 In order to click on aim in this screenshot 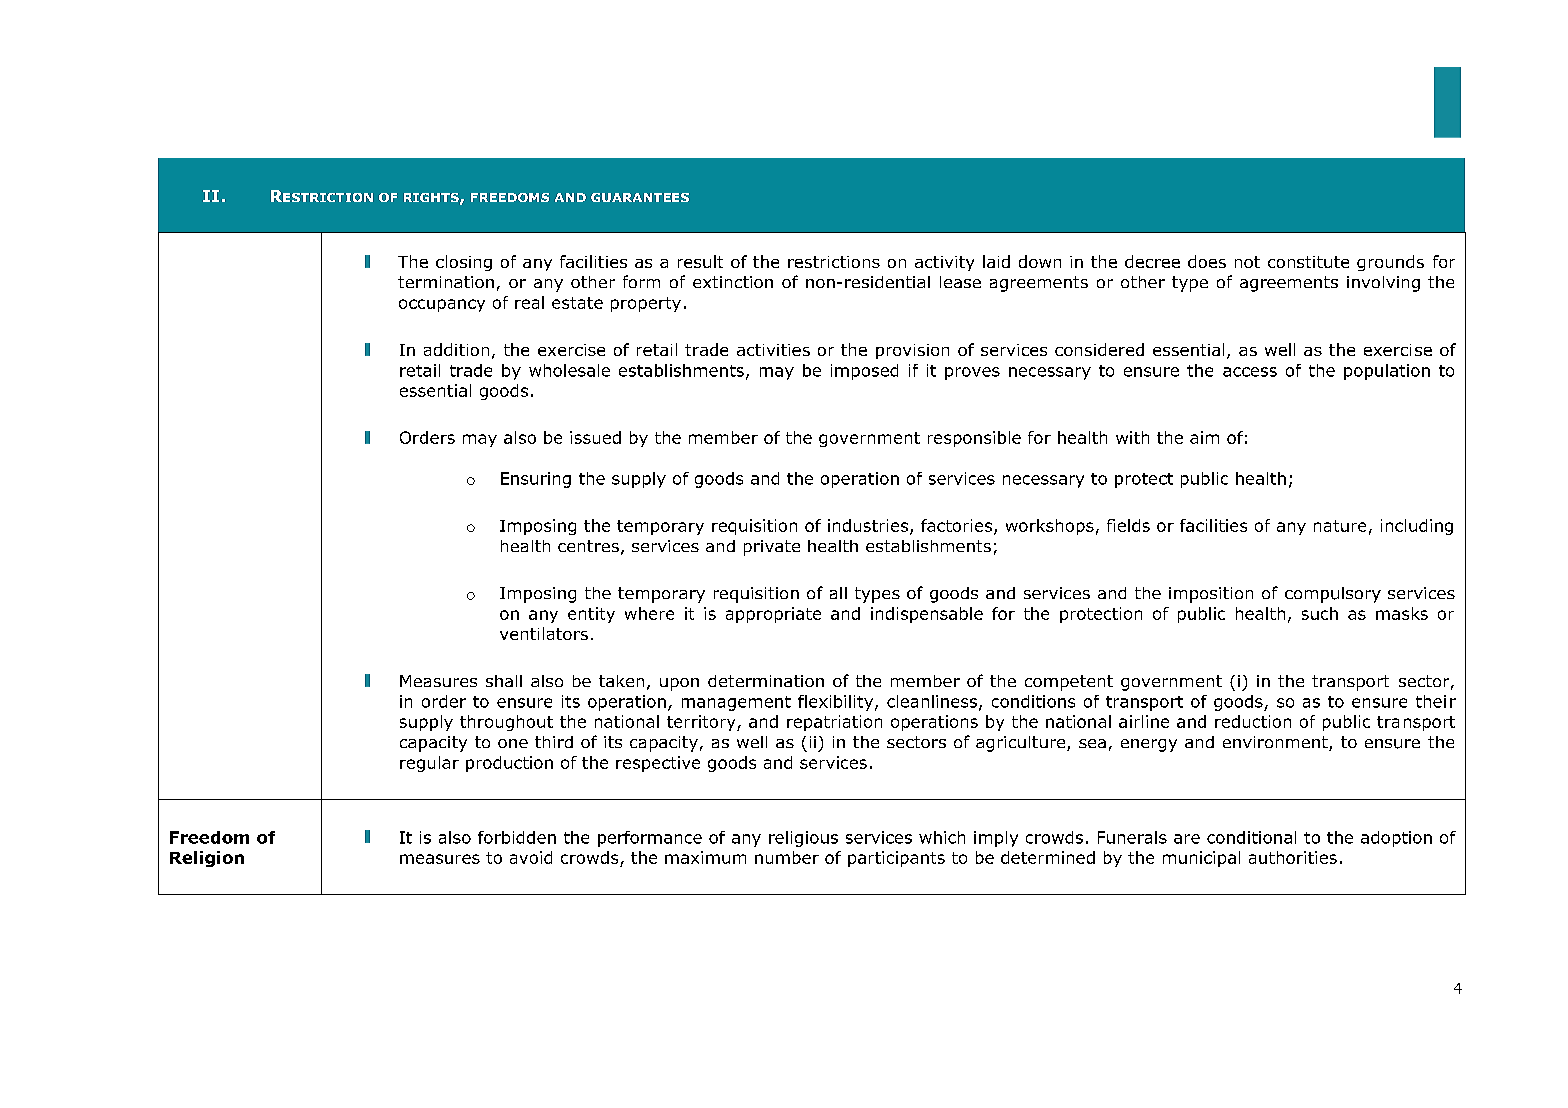, I will do `click(1204, 437)`.
